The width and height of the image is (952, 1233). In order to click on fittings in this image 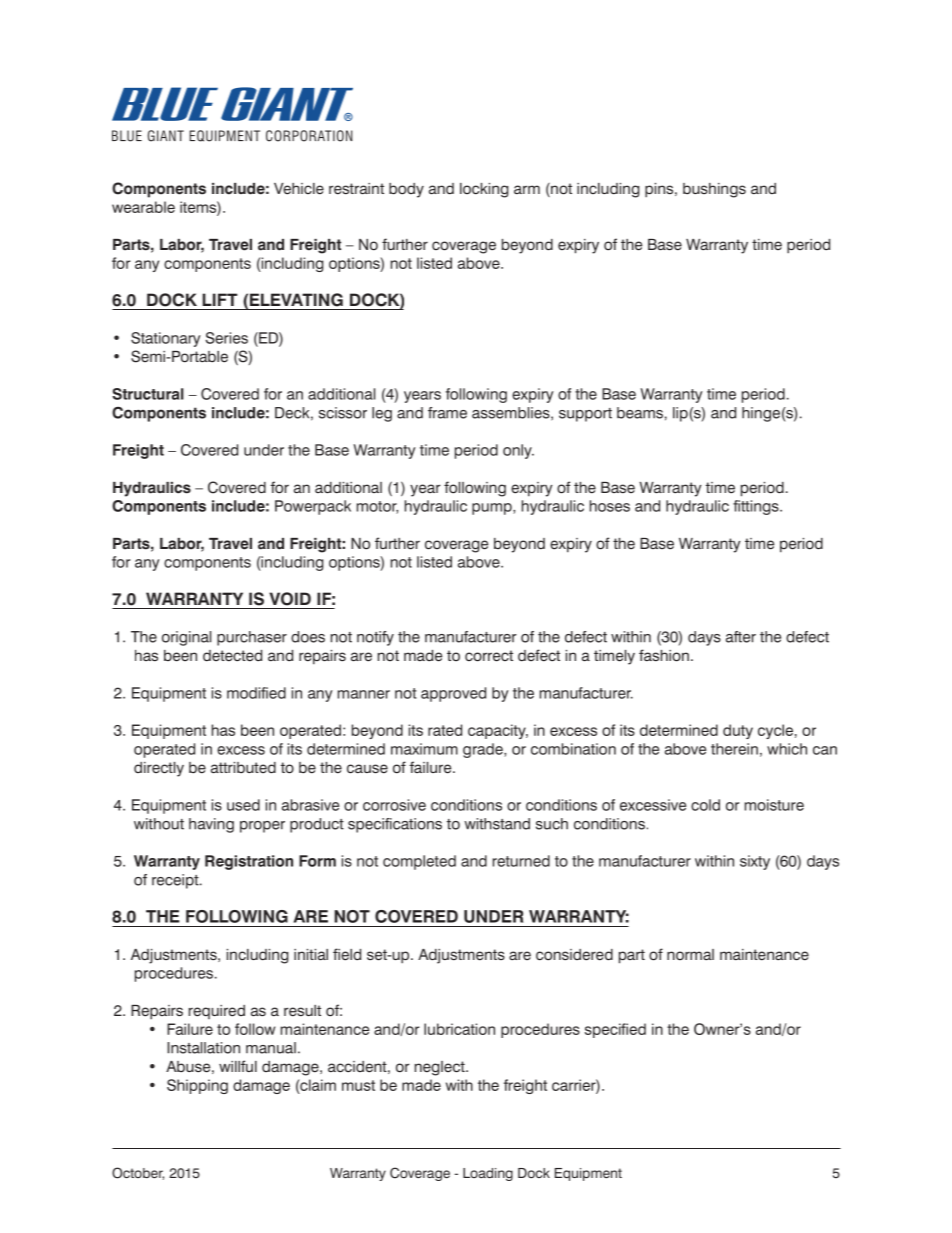, I will do `click(757, 507)`.
